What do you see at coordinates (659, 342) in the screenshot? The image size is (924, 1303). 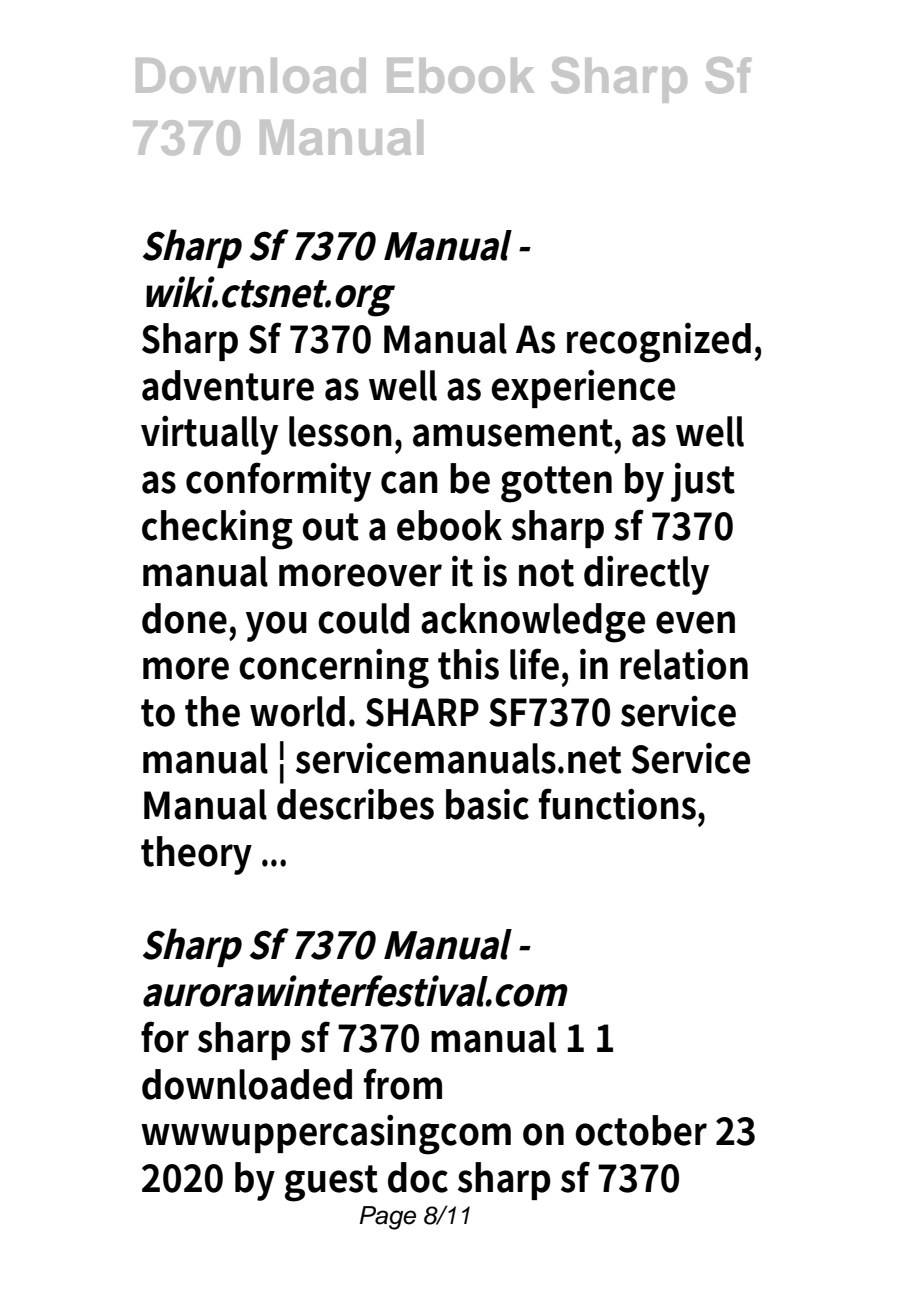 I see `recognized` at bounding box center [659, 342].
